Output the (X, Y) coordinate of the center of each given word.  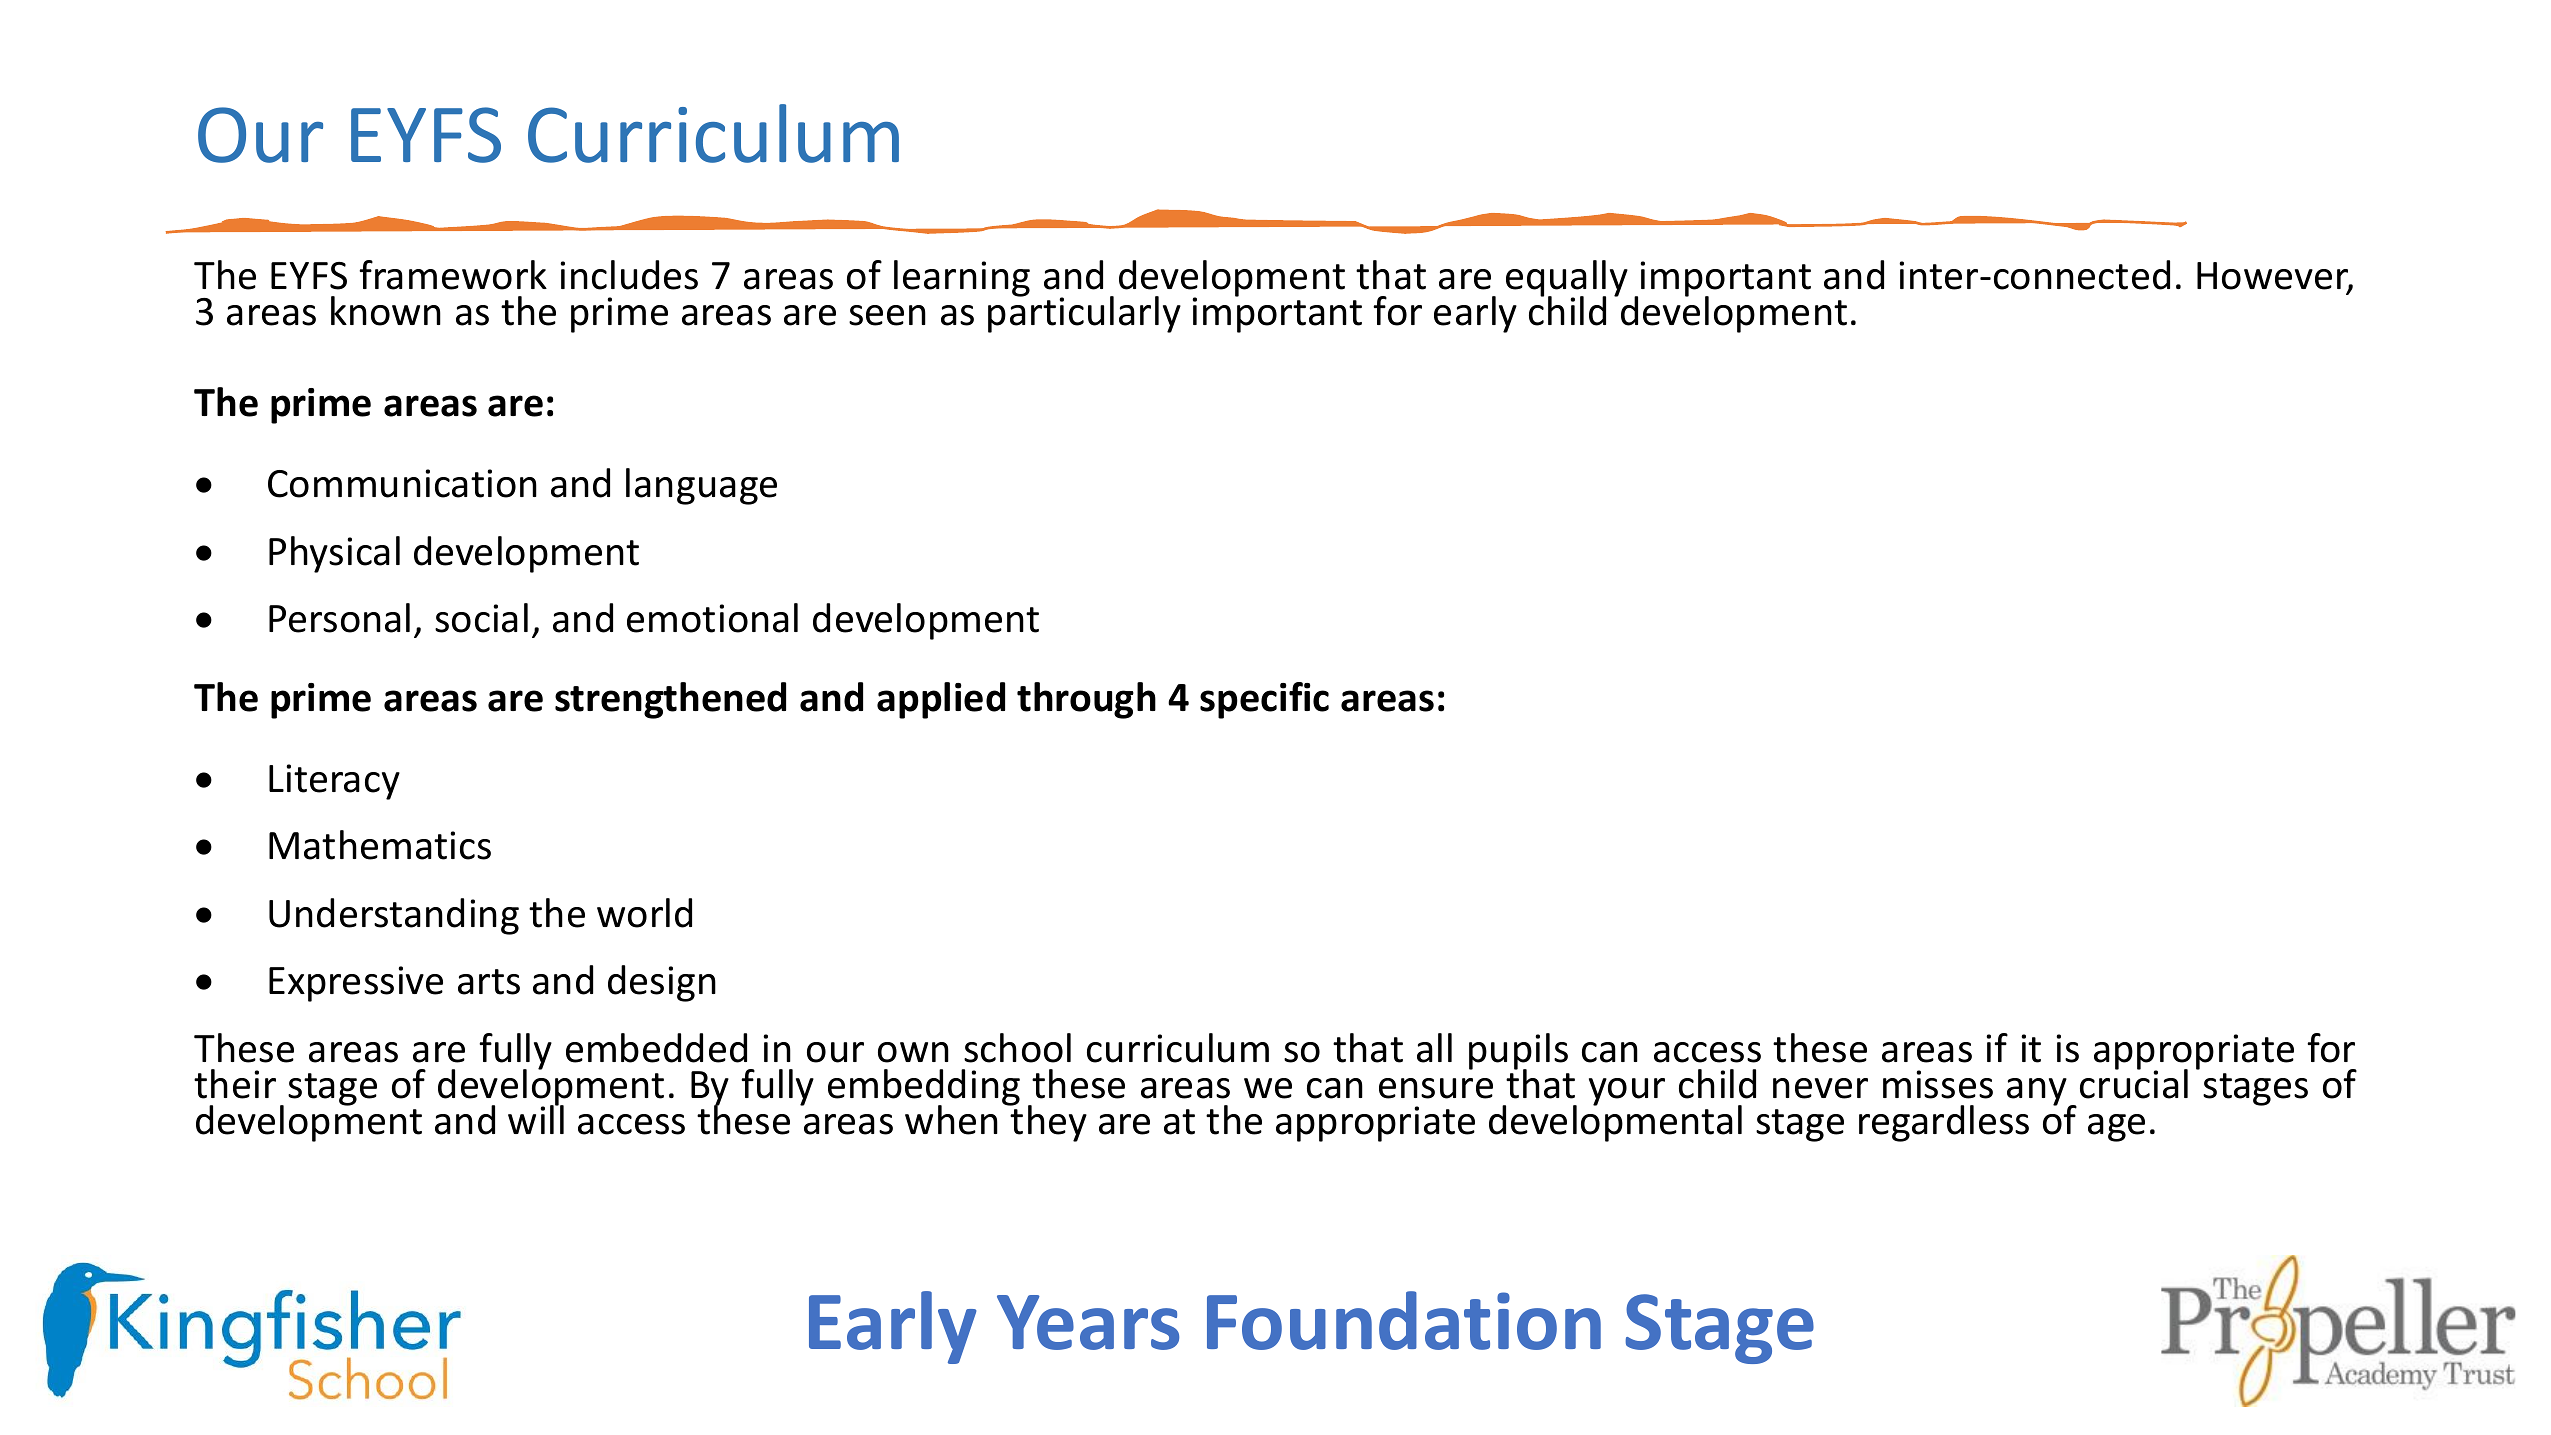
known (386, 311)
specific (1264, 700)
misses (1938, 1084)
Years (1088, 1322)
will (536, 1118)
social (481, 618)
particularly (1084, 313)
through (1086, 700)
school (1017, 1048)
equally (1567, 279)
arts (489, 982)
